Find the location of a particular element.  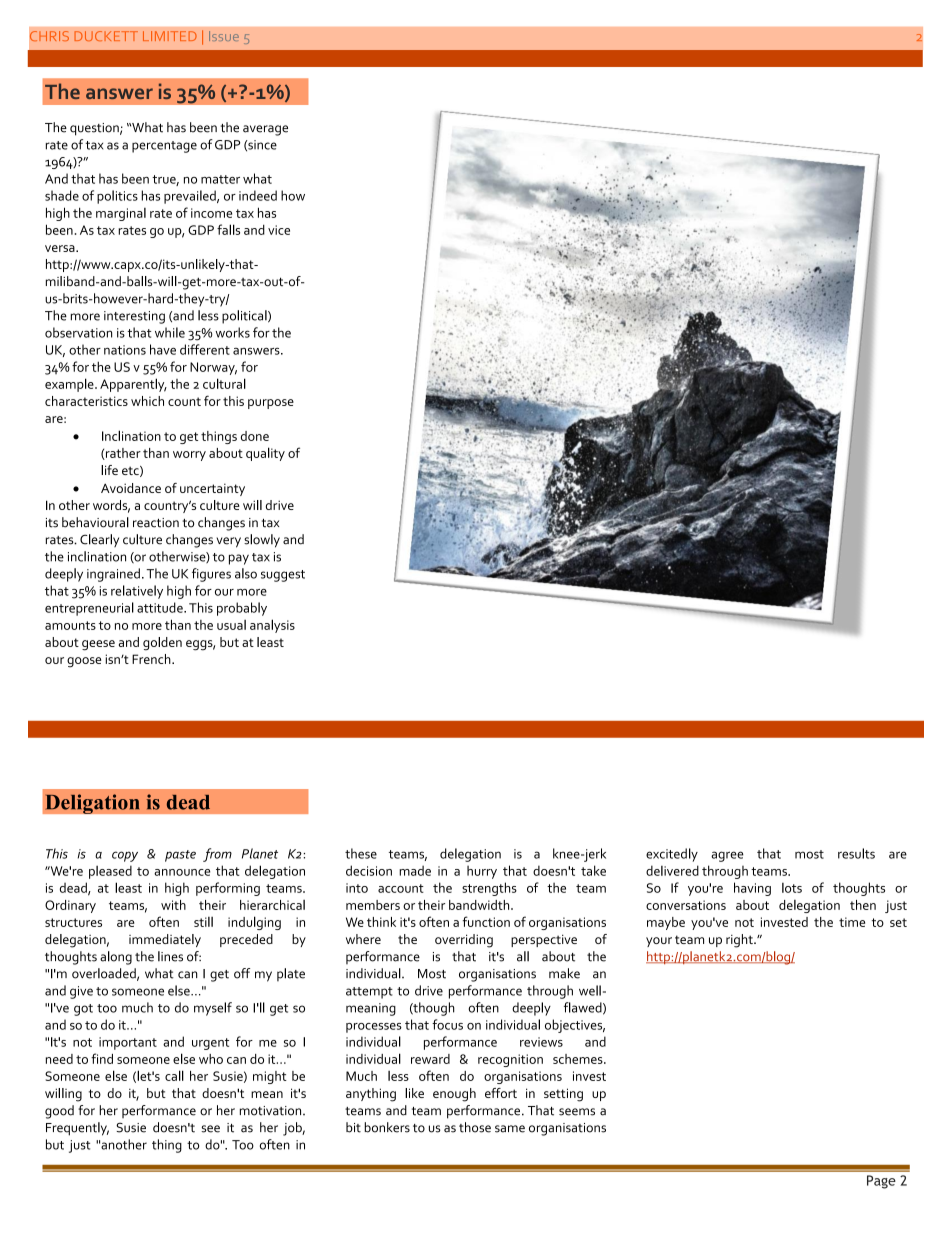

LIMITED is located at coordinates (170, 36).
